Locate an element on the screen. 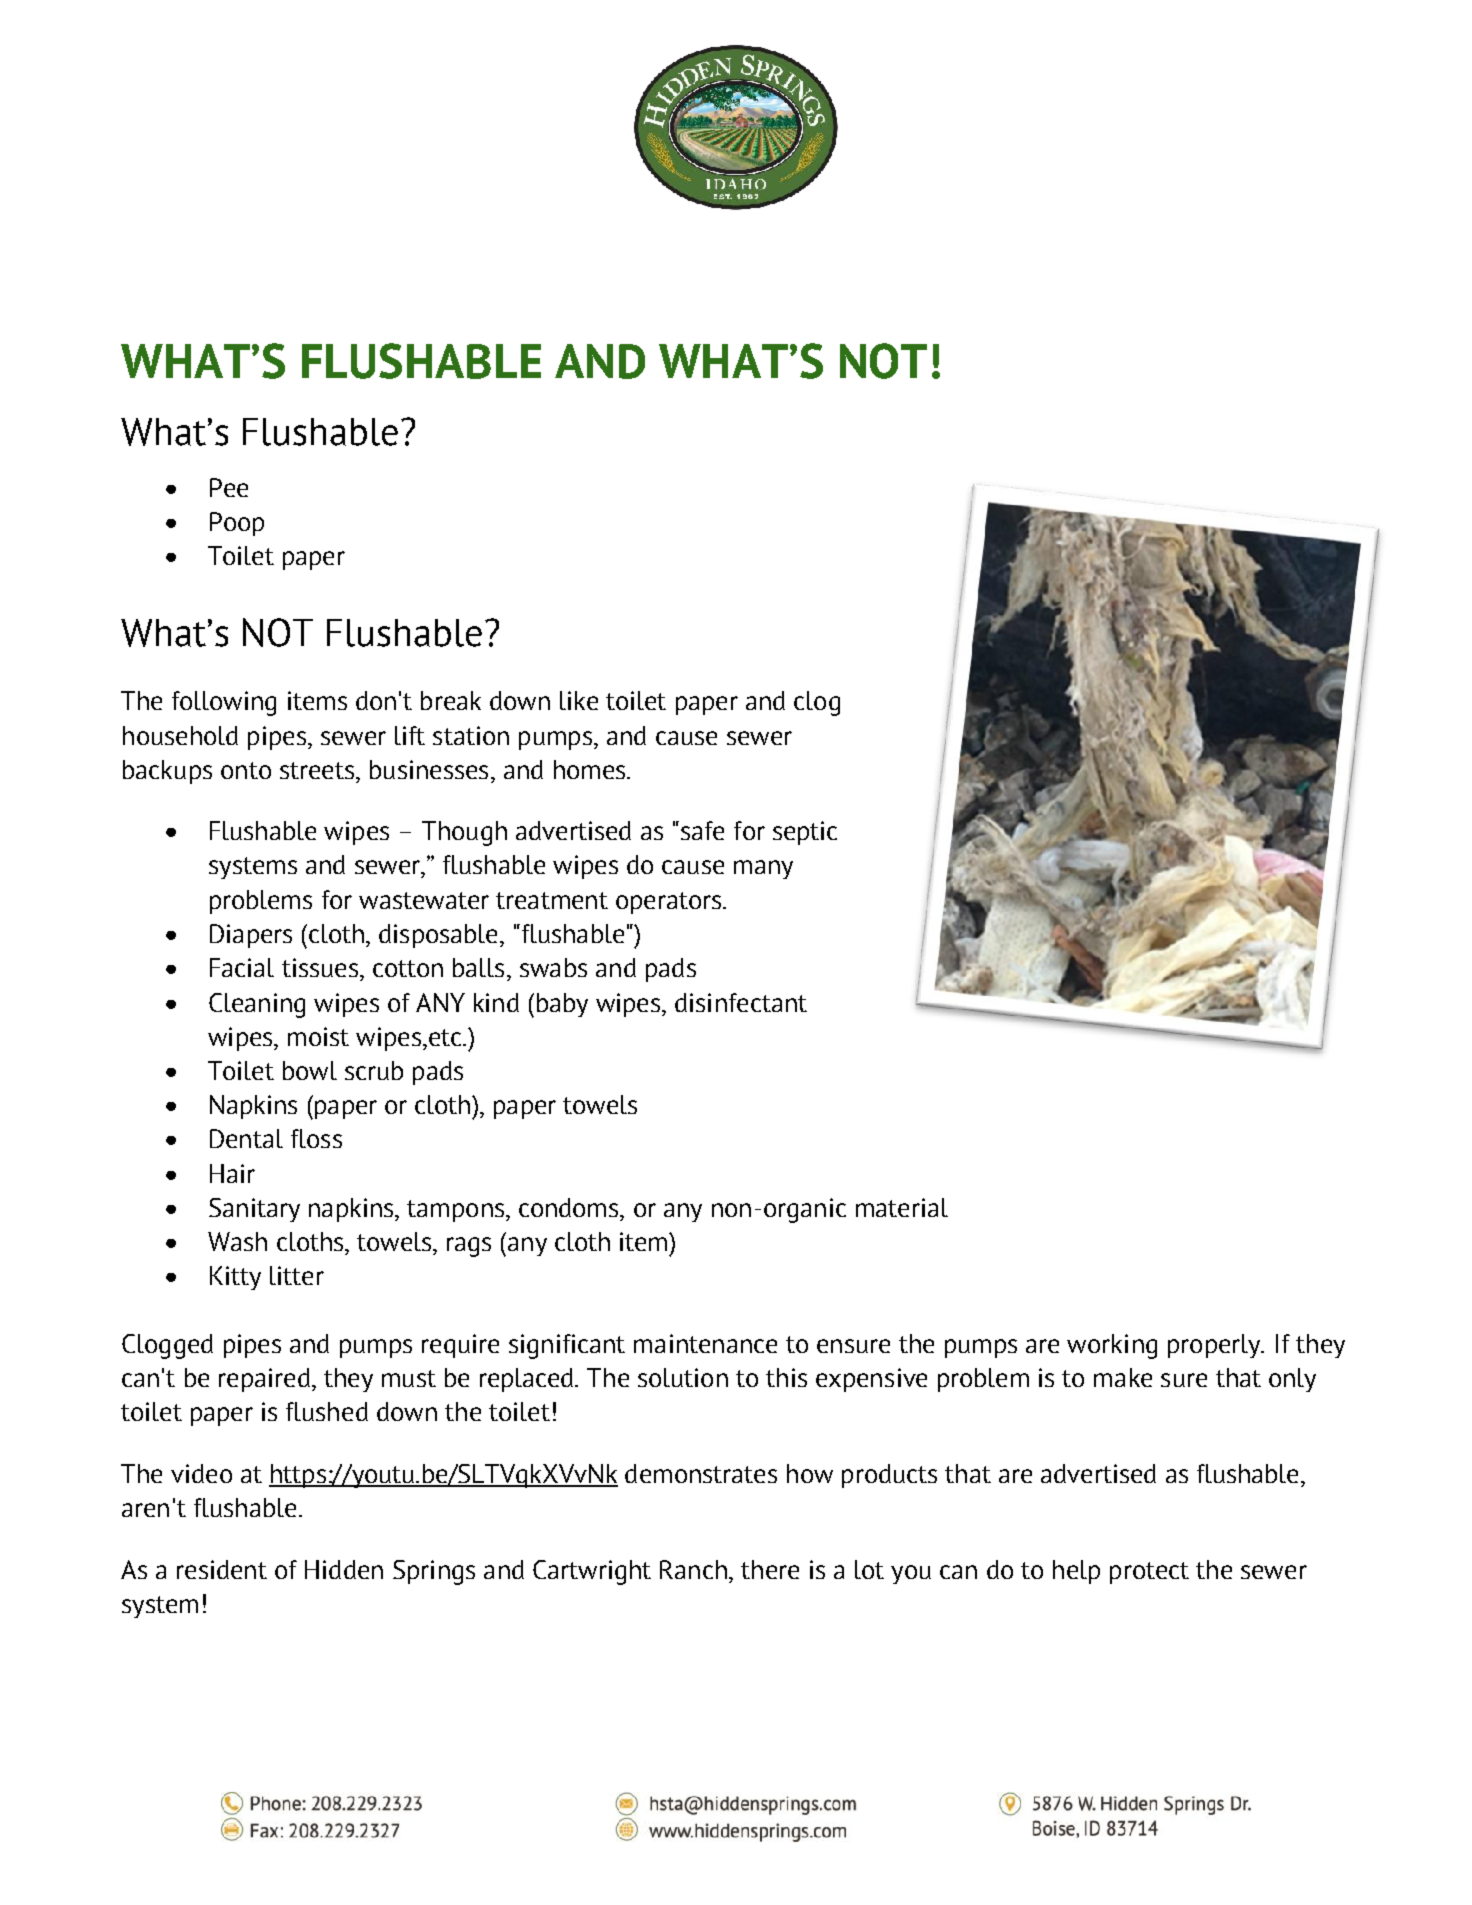  working is located at coordinates (1112, 1346).
